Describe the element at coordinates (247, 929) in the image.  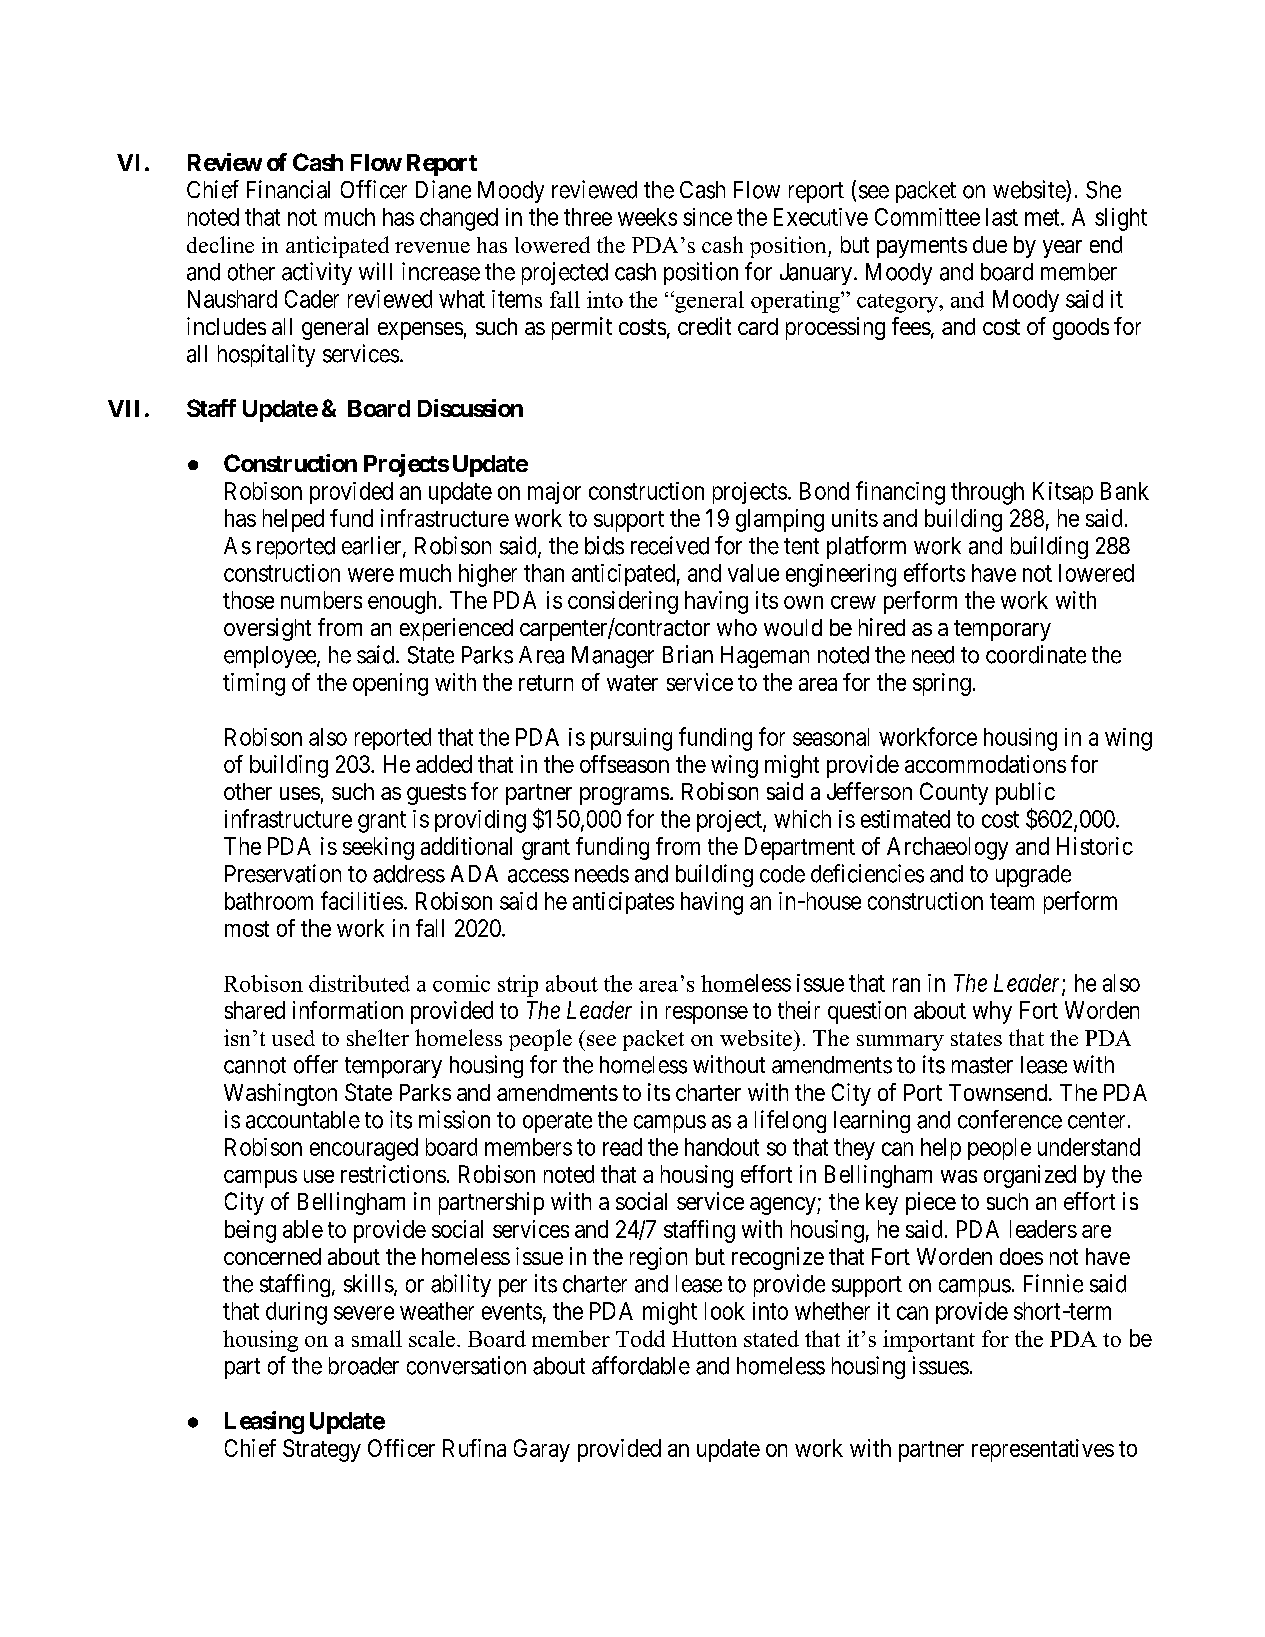
I see `most` at that location.
